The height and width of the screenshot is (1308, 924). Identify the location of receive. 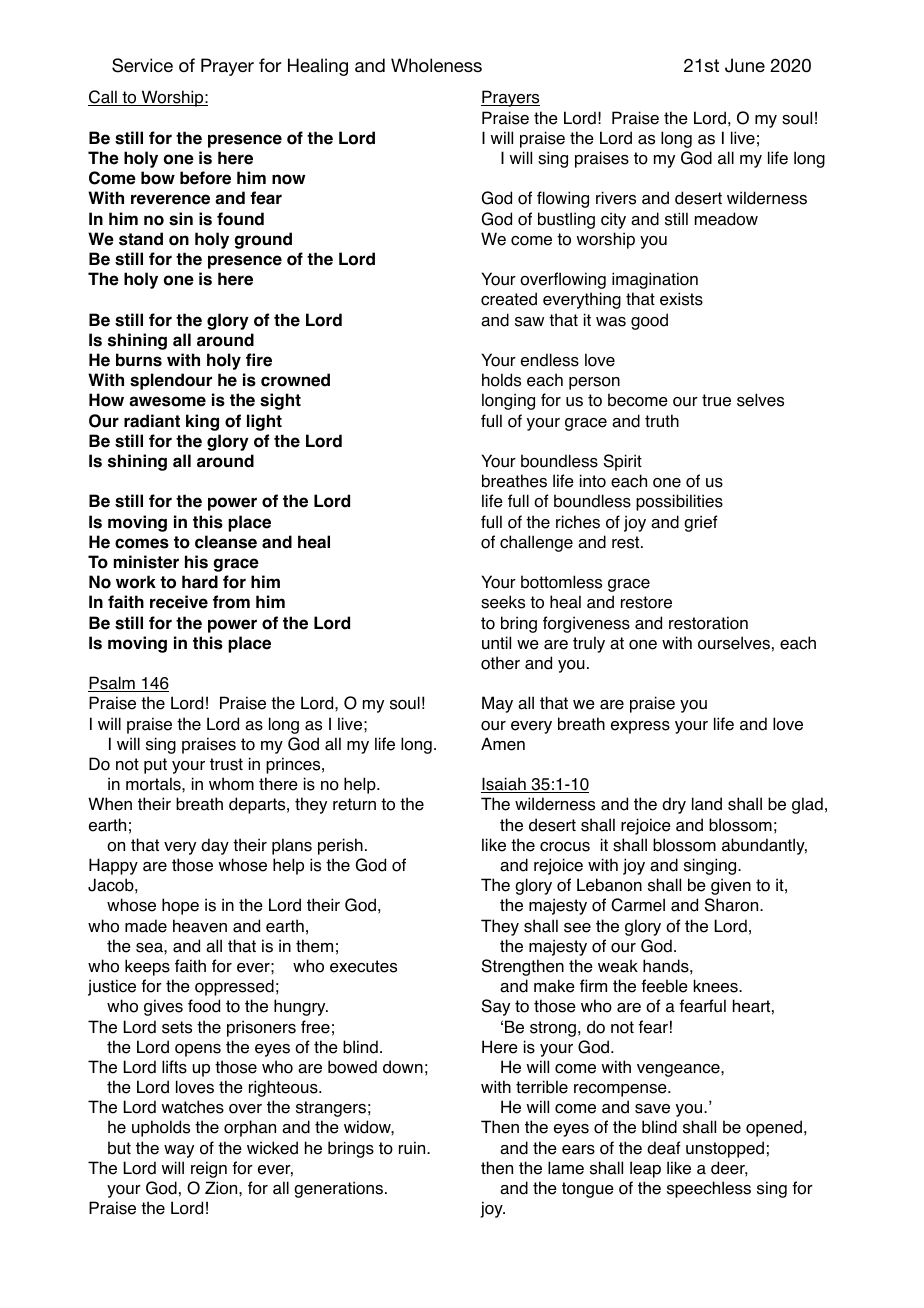
(179, 602).
